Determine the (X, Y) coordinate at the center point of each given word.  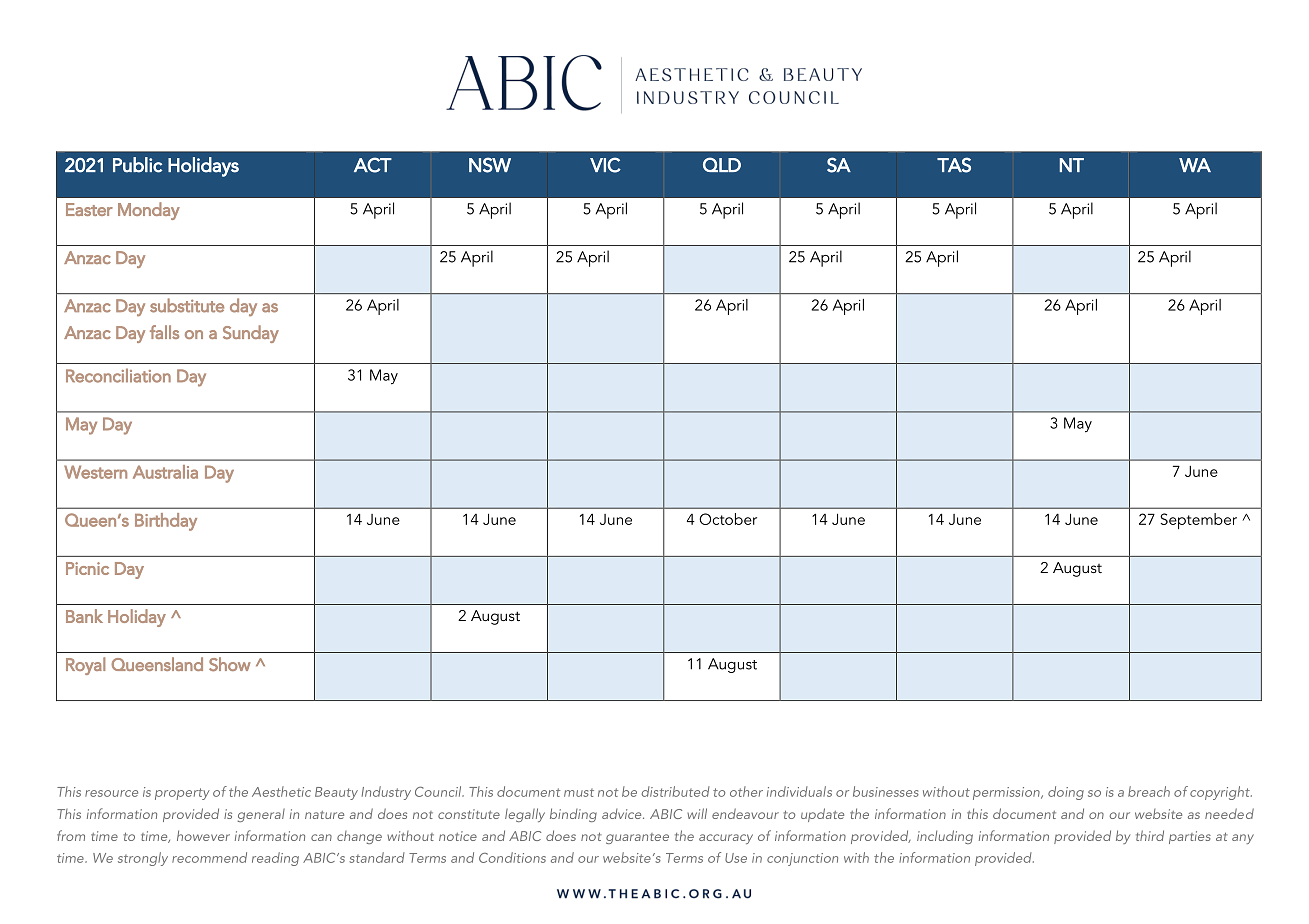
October (728, 519)
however (203, 835)
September (1198, 521)
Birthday (166, 522)
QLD (722, 164)
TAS (954, 165)
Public (137, 165)
